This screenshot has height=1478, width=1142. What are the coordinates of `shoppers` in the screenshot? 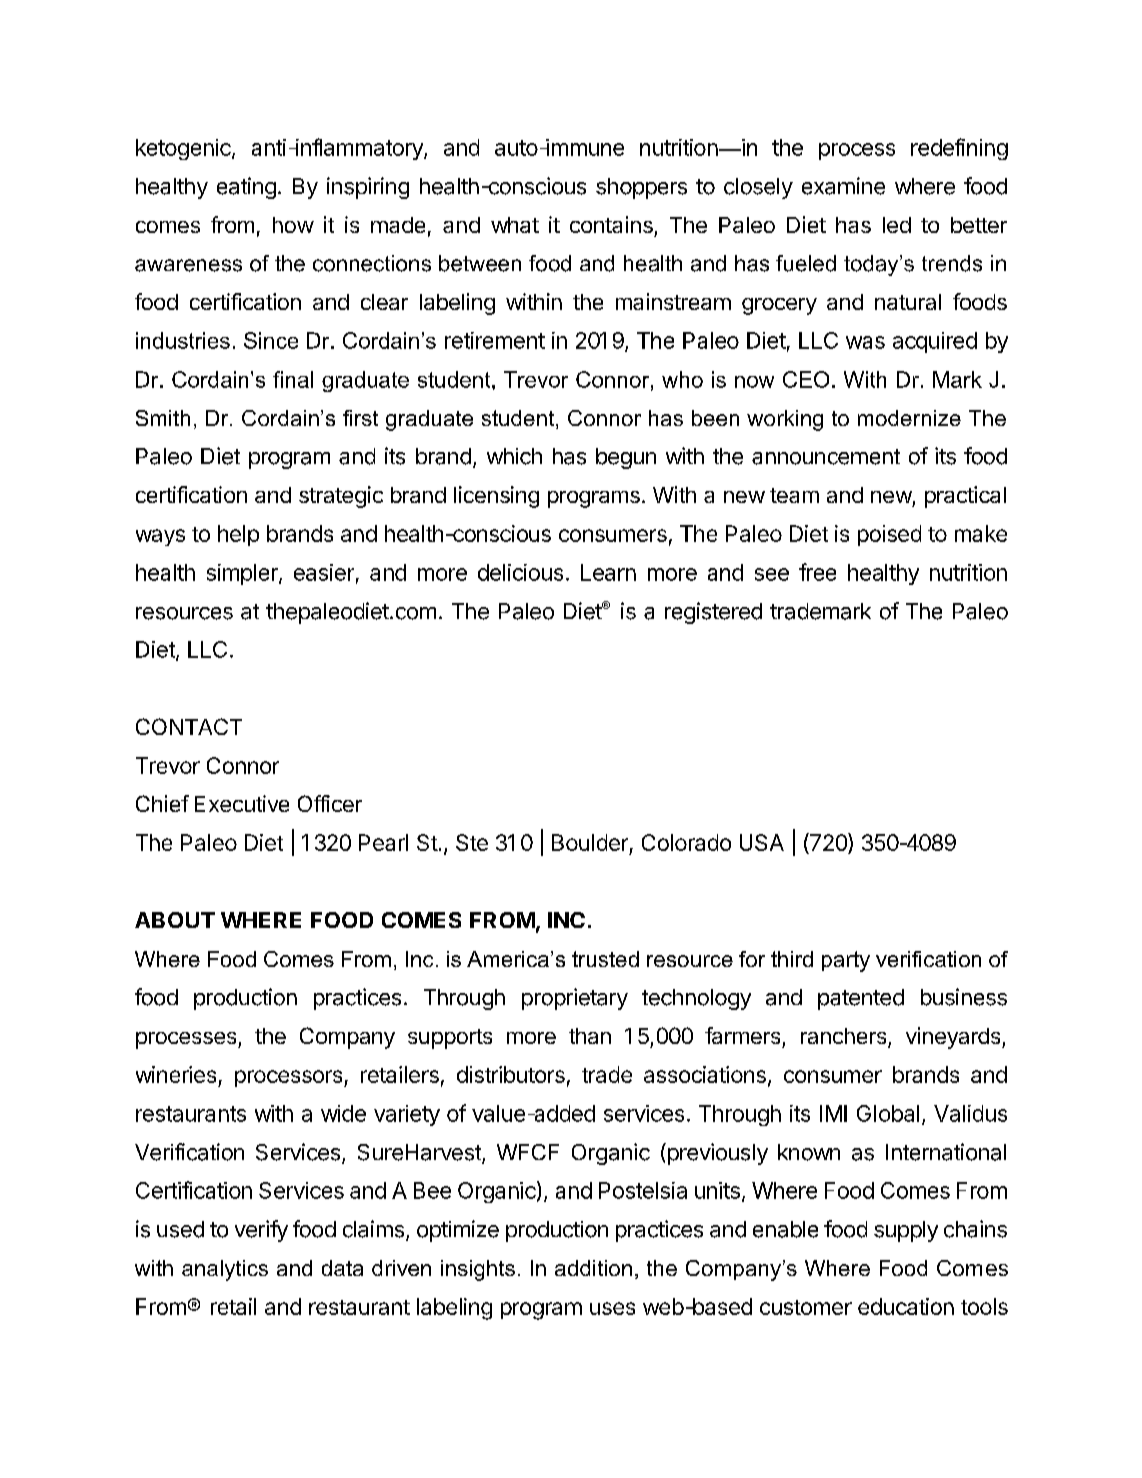 It's located at (641, 188).
